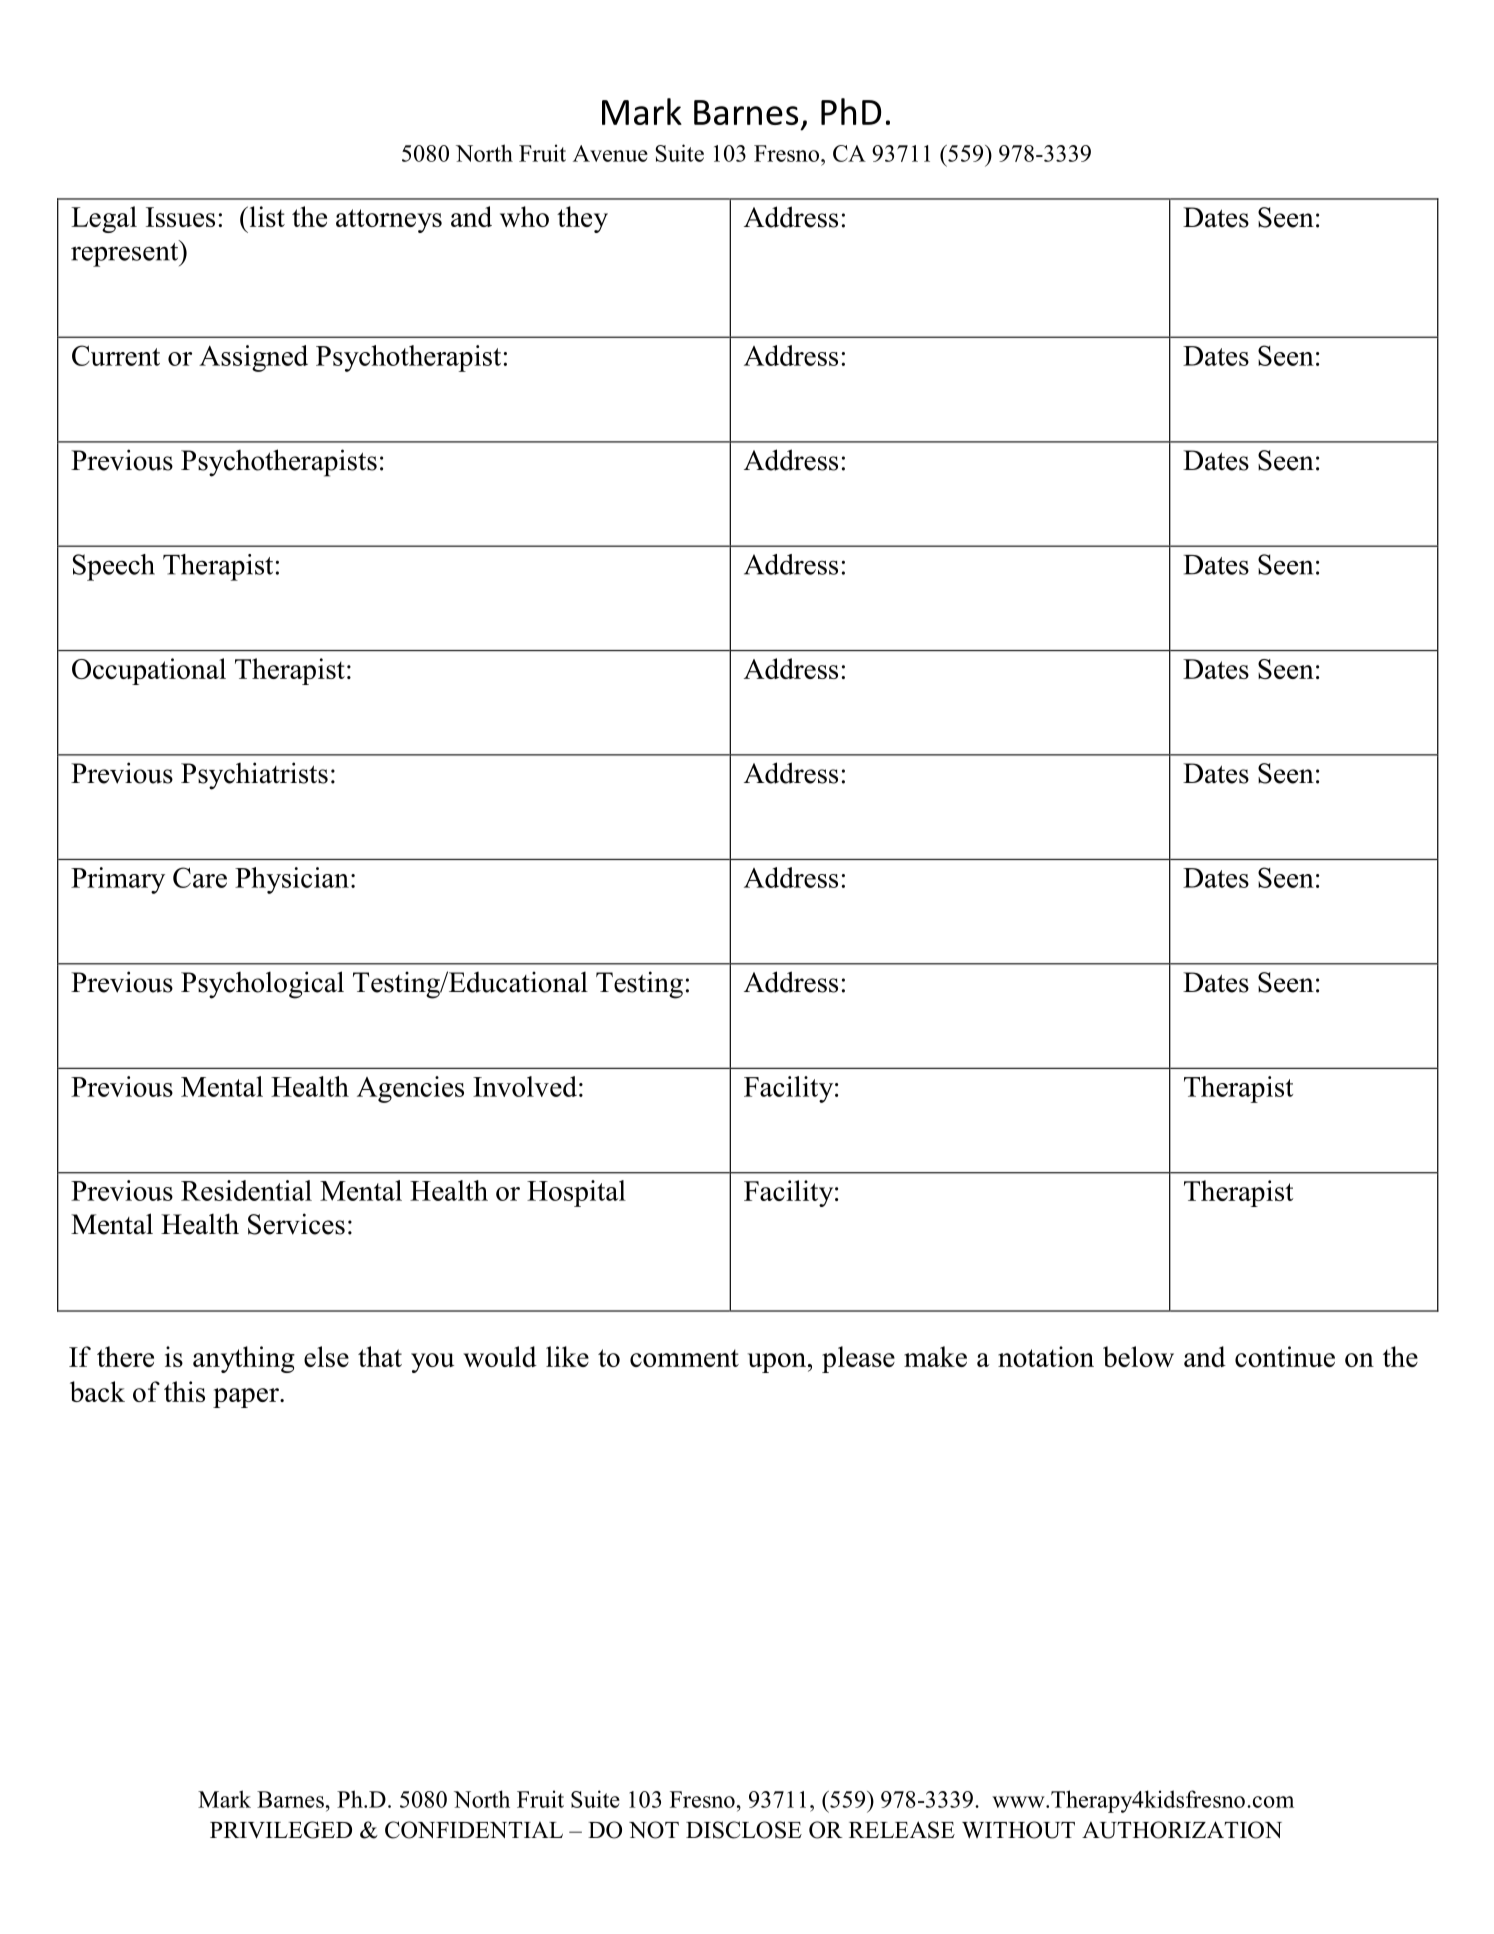  Describe the element at coordinates (1182, 1830) in the screenshot. I see `AUTHORIZATION` at that location.
